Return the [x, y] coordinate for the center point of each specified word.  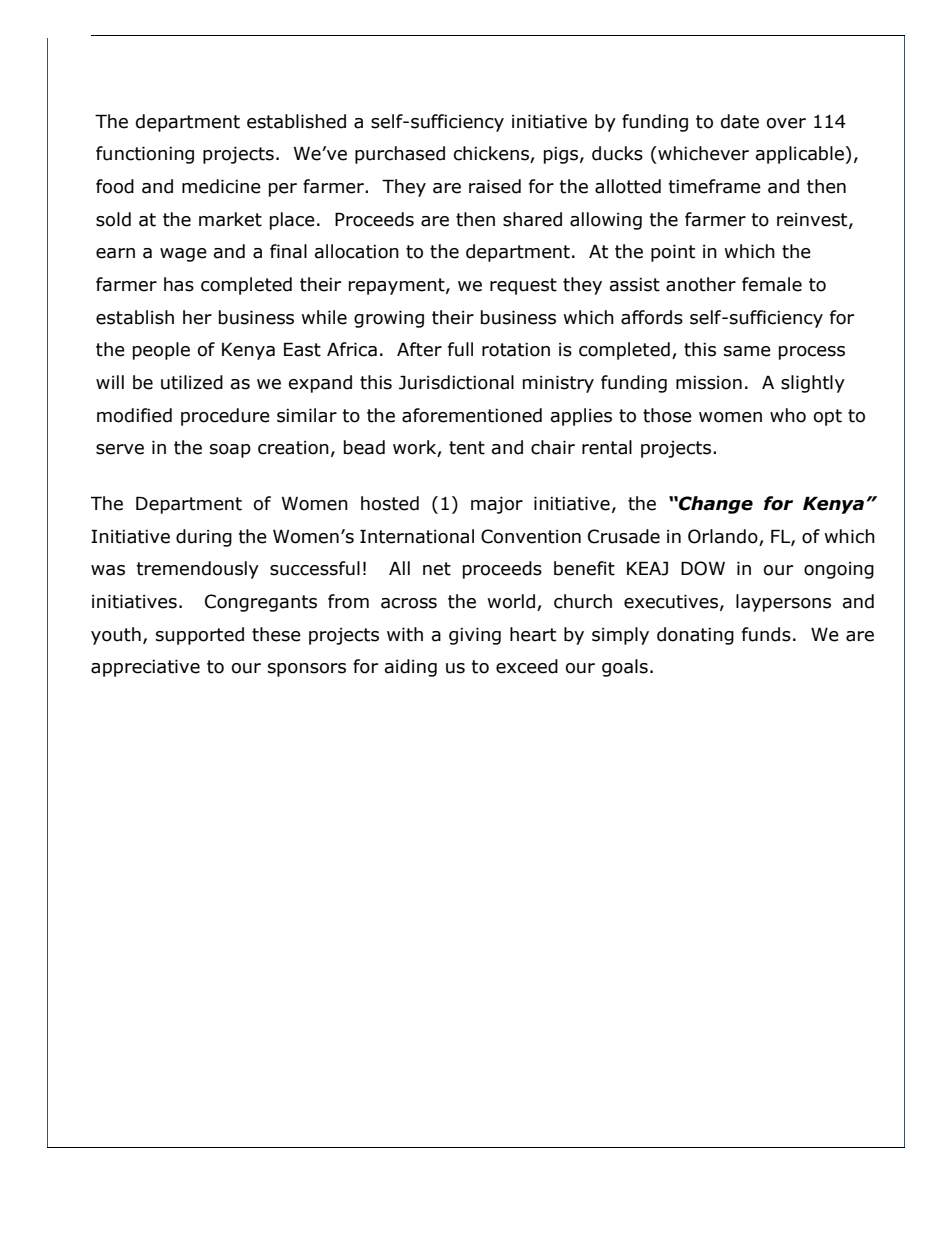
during [204, 538]
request [523, 286]
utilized [192, 382]
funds [766, 634]
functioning [145, 155]
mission [709, 383]
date [740, 121]
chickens [492, 154]
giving [475, 636]
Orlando [723, 536]
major [497, 505]
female [772, 284]
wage [183, 255]
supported [200, 636]
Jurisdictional [456, 382]
